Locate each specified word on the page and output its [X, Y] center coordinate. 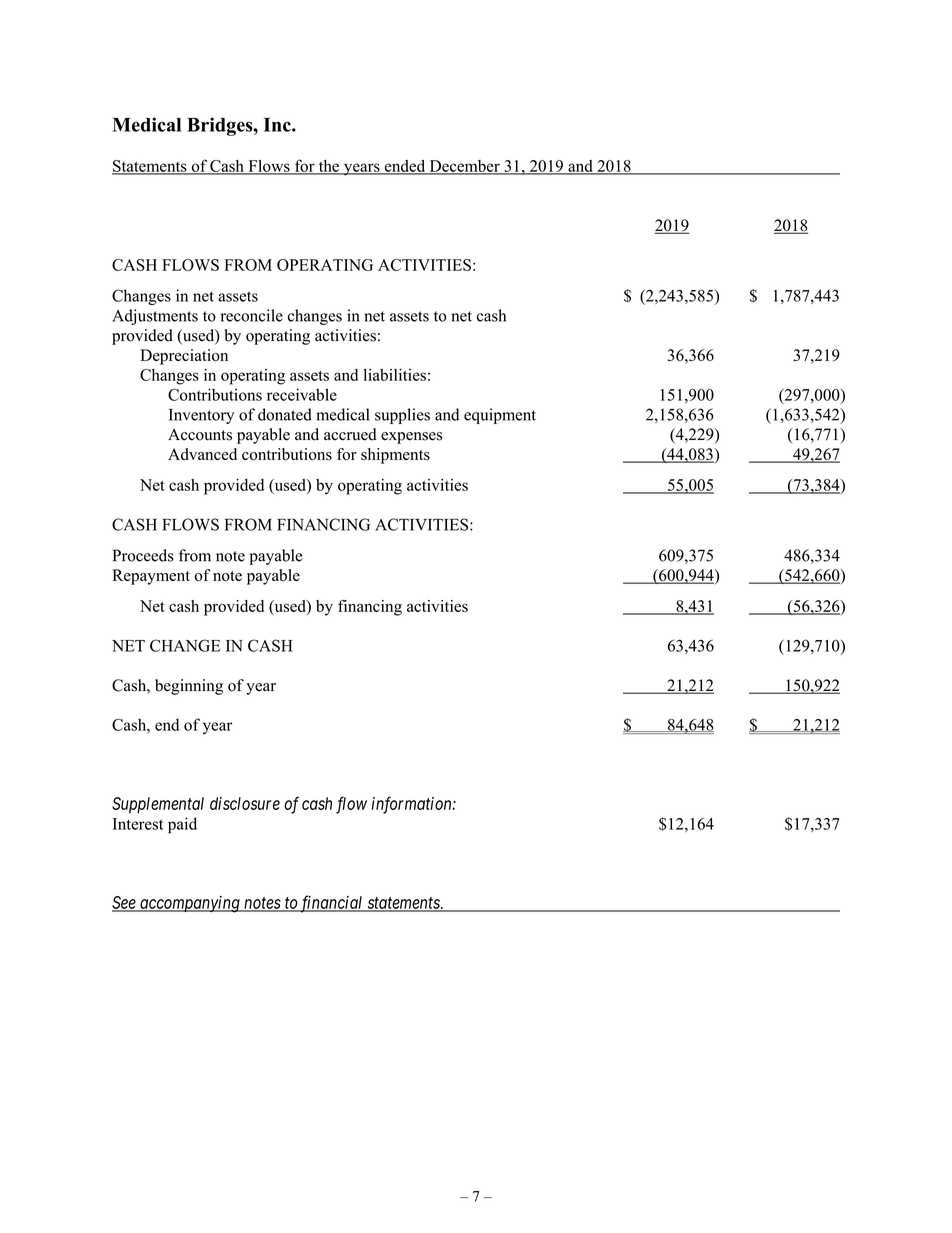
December [464, 167]
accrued [350, 434]
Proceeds [143, 555]
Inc [278, 125]
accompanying [190, 904]
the [328, 167]
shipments [395, 456]
